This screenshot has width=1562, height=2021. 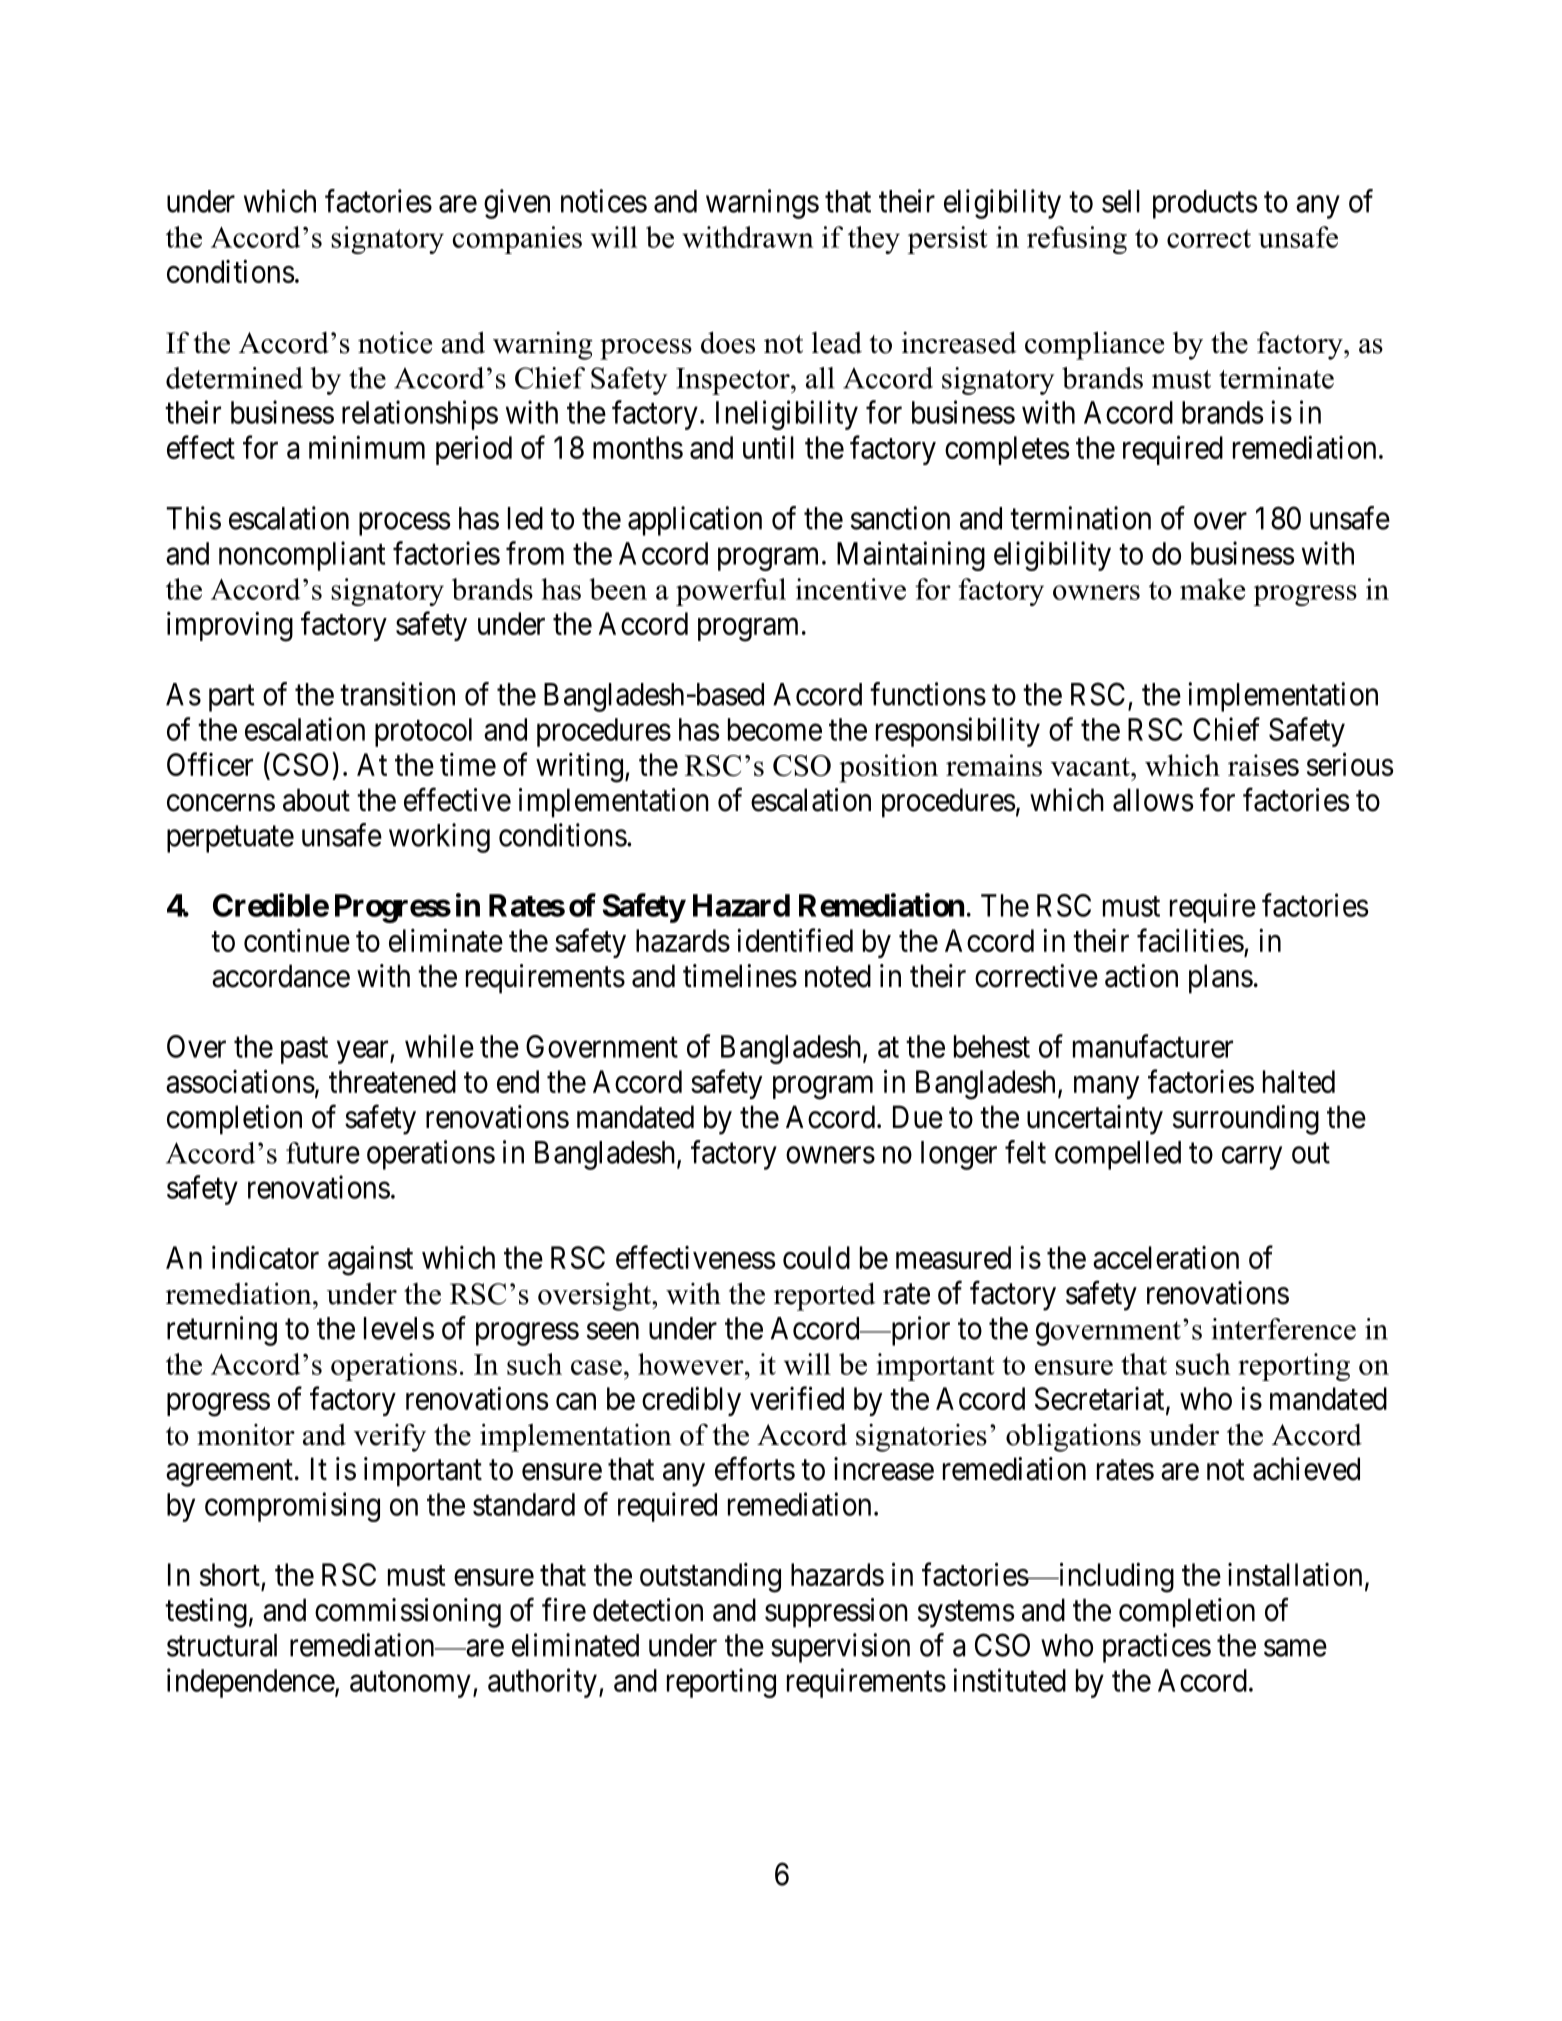 What do you see at coordinates (1121, 201) in the screenshot?
I see `sell` at bounding box center [1121, 201].
